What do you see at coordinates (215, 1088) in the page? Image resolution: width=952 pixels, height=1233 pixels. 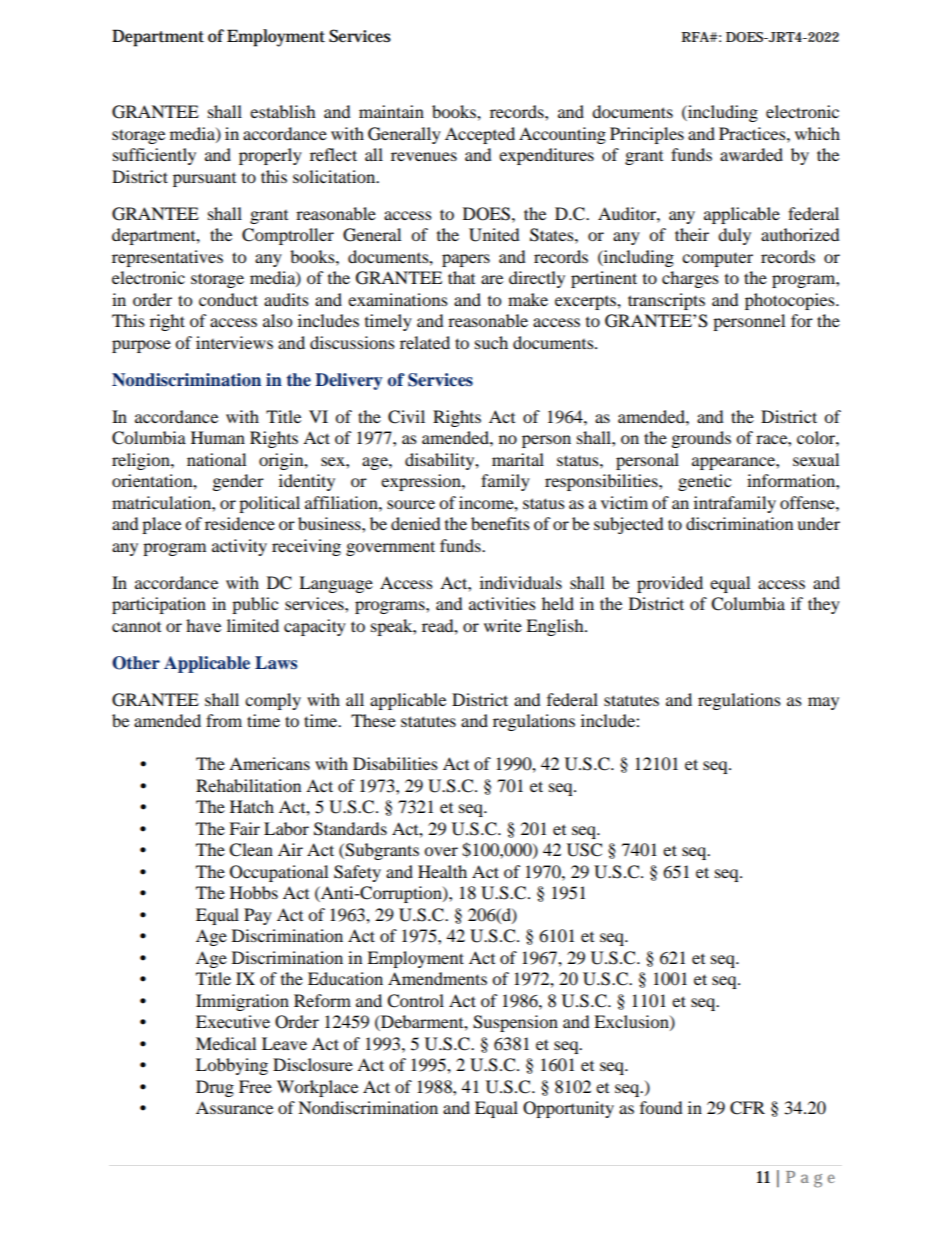 I see `Drug` at bounding box center [215, 1088].
